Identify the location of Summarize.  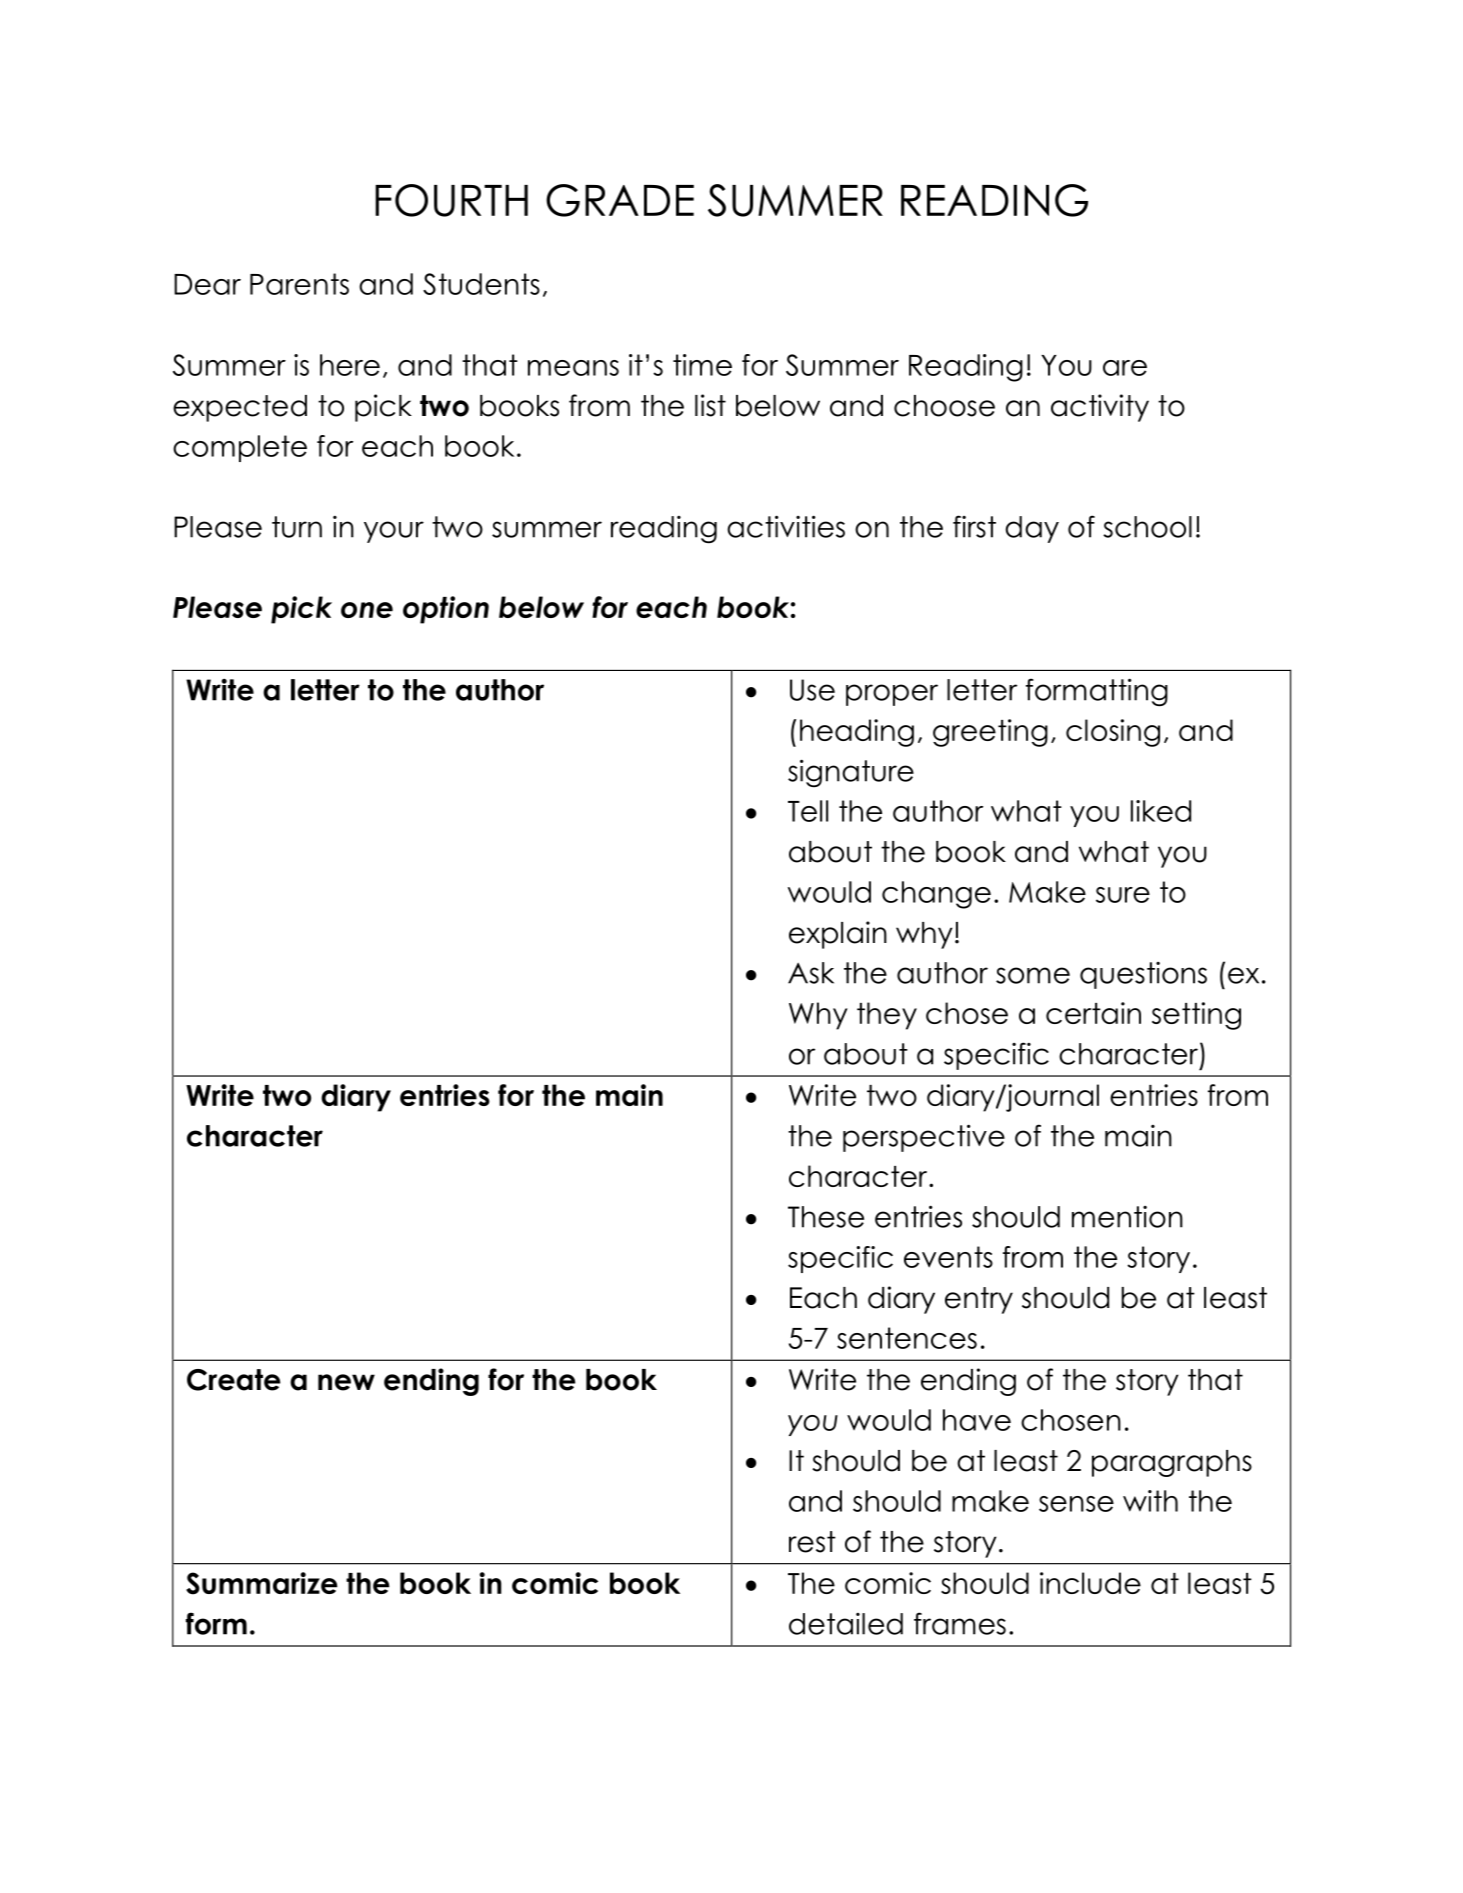
(262, 1583).
